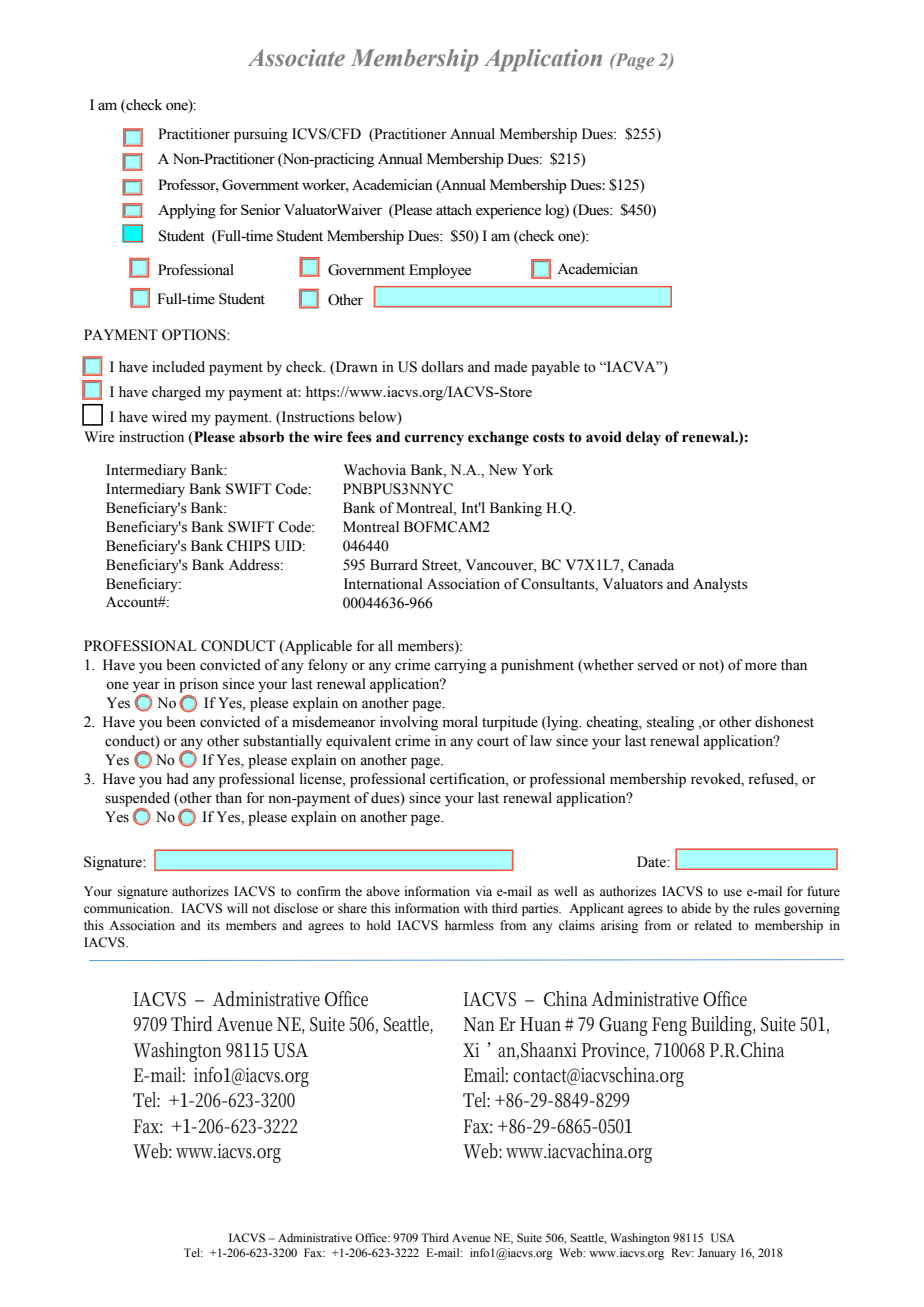 The width and height of the screenshot is (924, 1307). I want to click on with, so click(475, 908).
